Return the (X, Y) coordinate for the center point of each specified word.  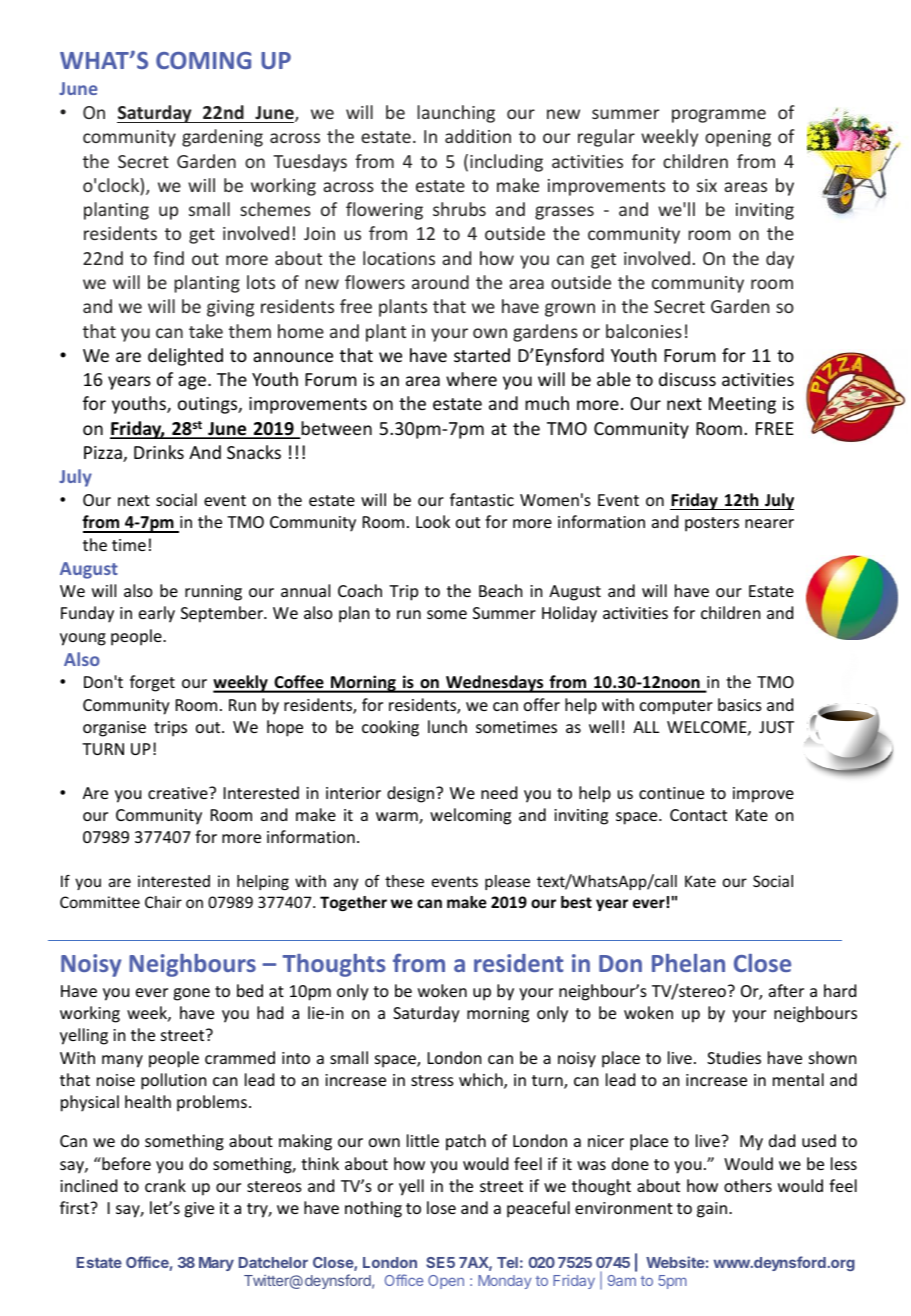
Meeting (742, 405)
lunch (447, 726)
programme (719, 116)
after (786, 990)
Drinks (159, 452)
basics (740, 704)
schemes (275, 209)
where (471, 379)
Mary (216, 1264)
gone (191, 994)
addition (478, 136)
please (507, 882)
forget (152, 683)
